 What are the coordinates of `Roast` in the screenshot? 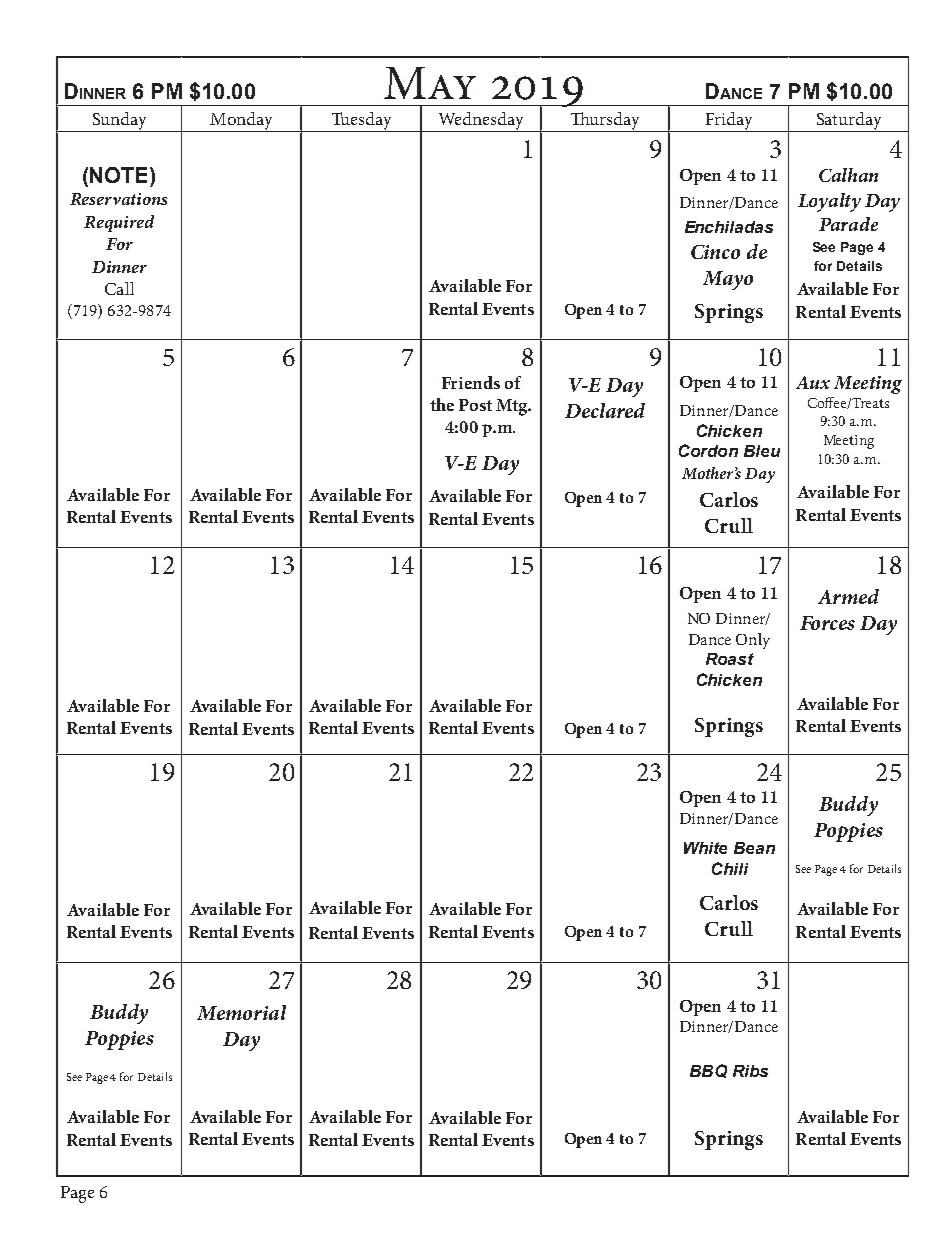 It's located at (730, 659).
